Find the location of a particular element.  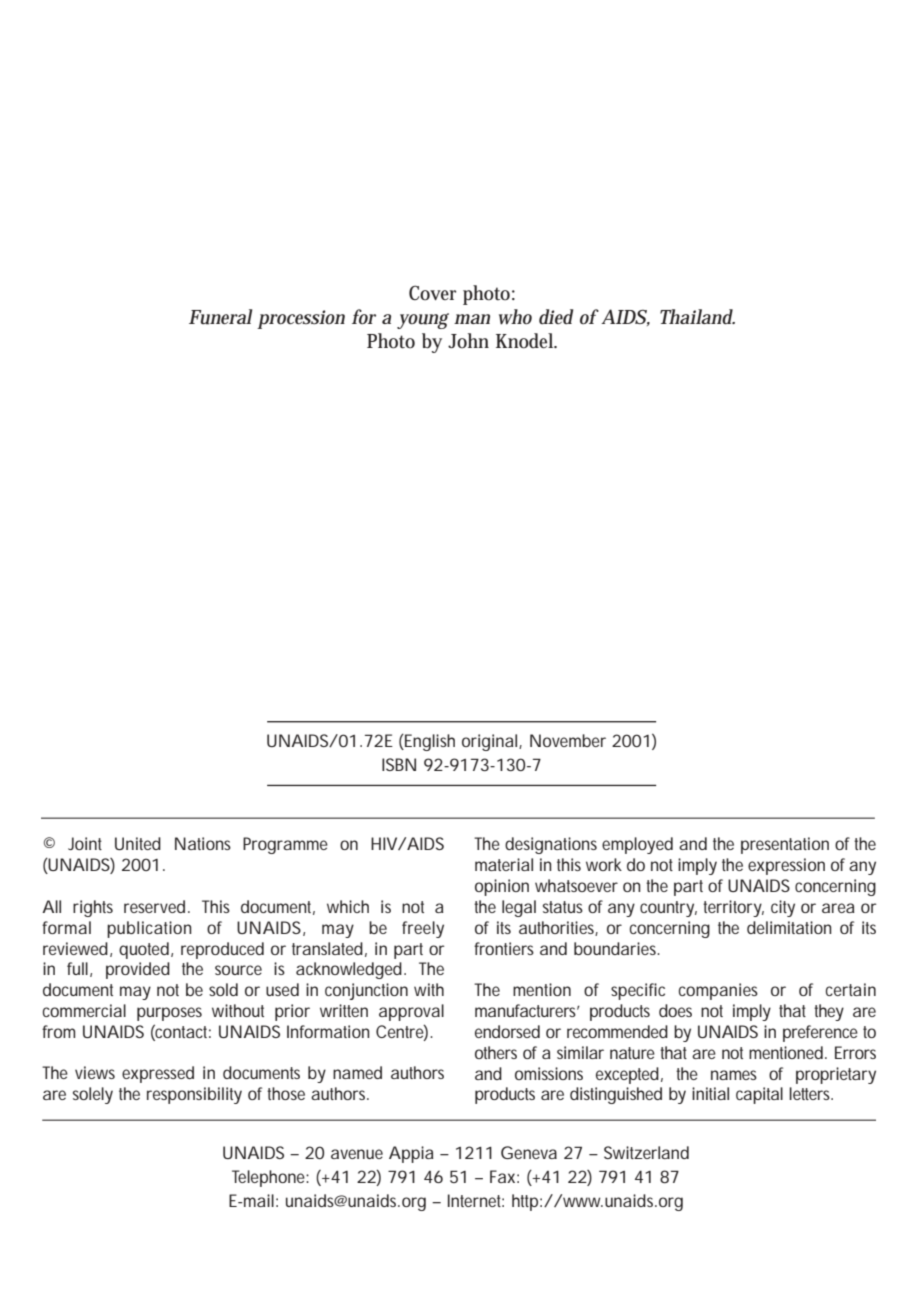

November is located at coordinates (568, 740).
